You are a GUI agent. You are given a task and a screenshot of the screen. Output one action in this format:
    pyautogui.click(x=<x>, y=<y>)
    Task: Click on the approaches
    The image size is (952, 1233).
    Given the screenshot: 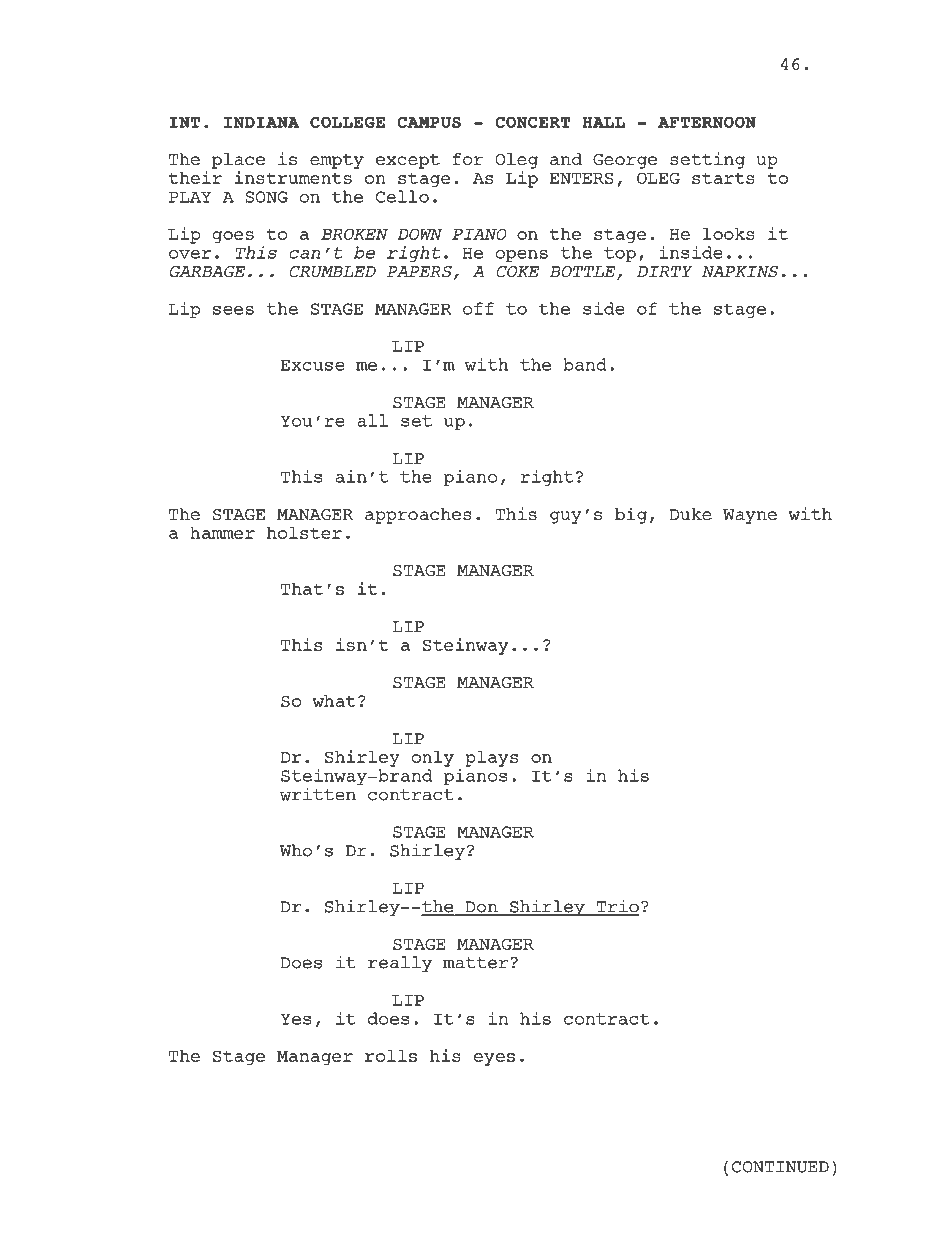 What is the action you would take?
    pyautogui.click(x=418, y=516)
